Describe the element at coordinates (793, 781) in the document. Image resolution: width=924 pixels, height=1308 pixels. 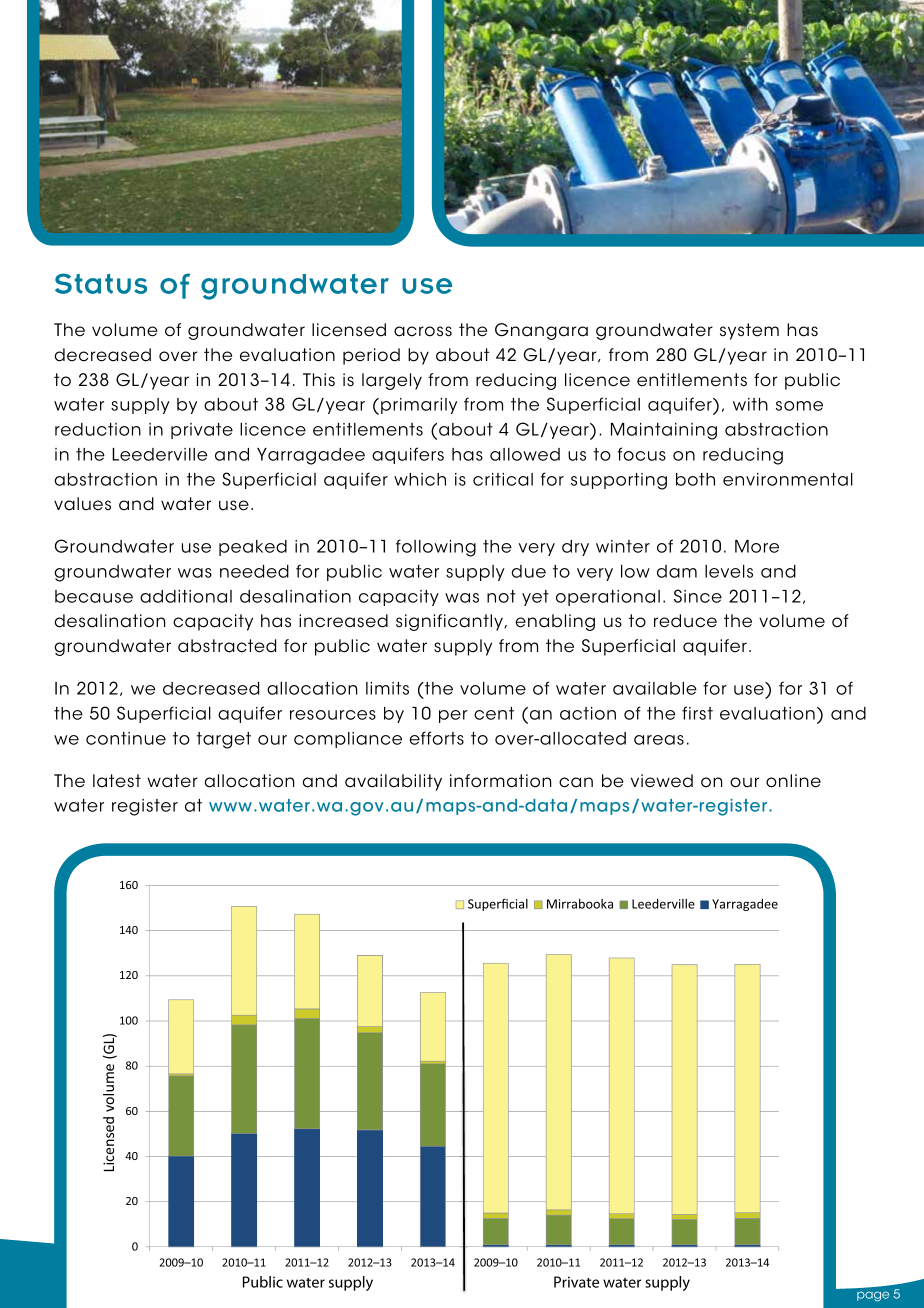
I see `online` at that location.
